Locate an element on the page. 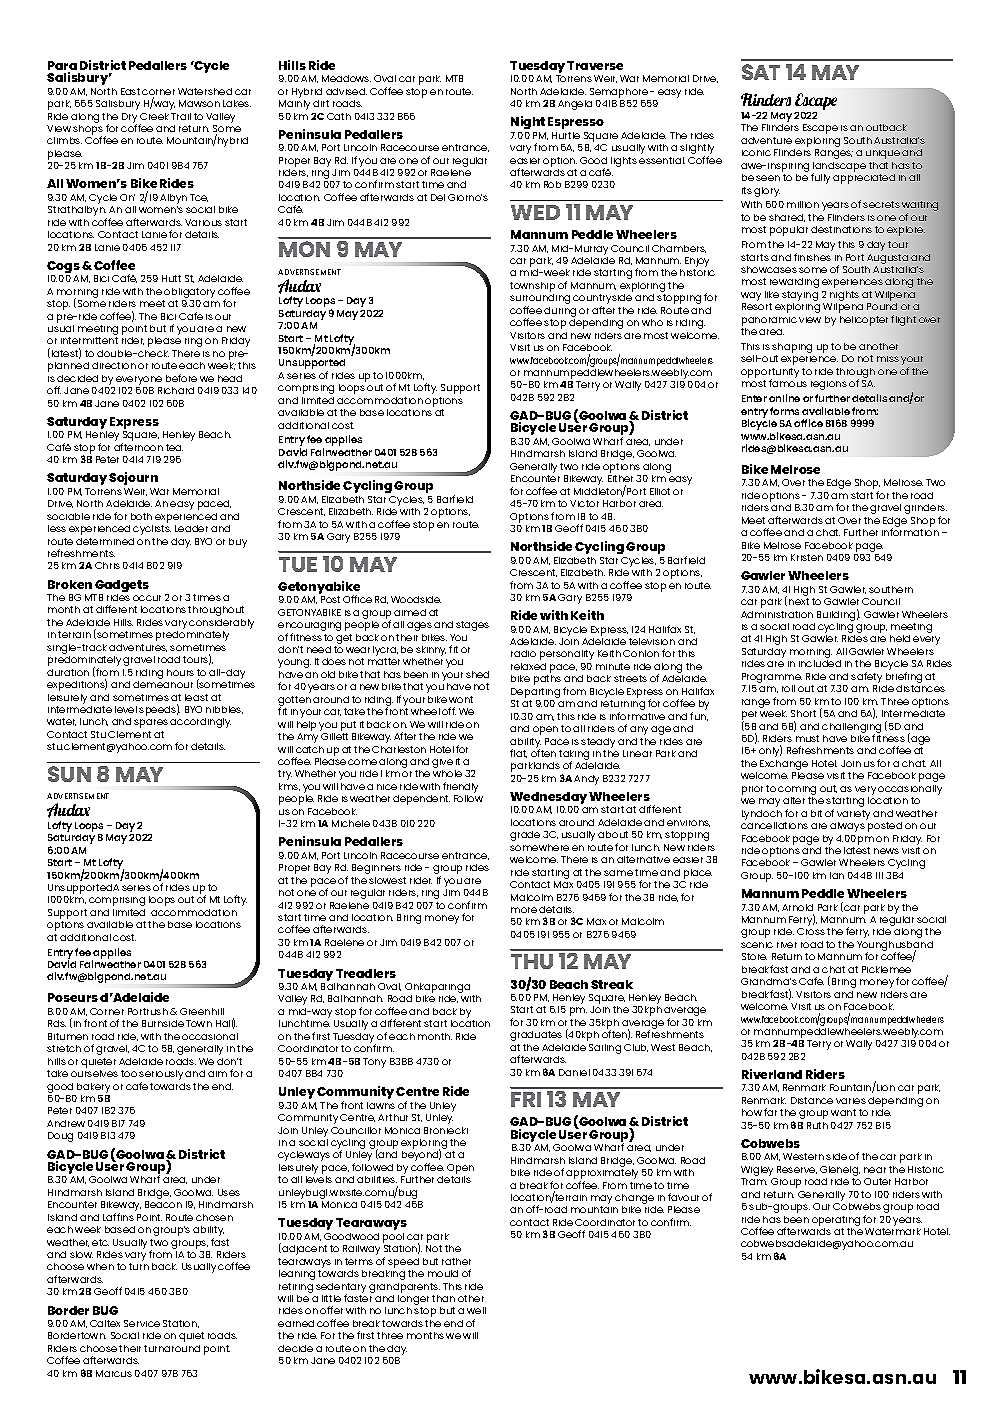  operating is located at coordinates (836, 1221).
